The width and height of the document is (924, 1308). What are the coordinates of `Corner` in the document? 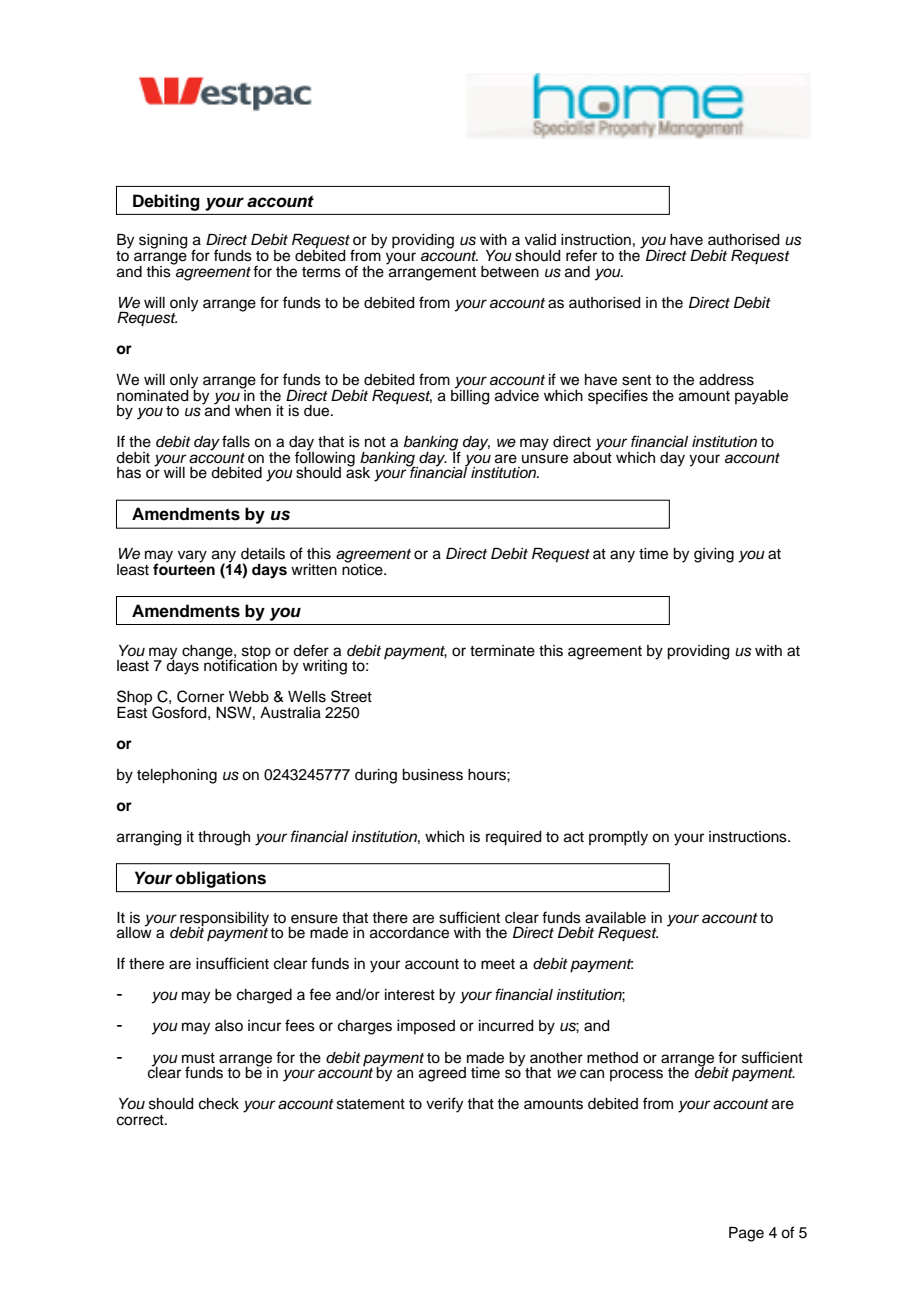 It's located at (200, 696).
